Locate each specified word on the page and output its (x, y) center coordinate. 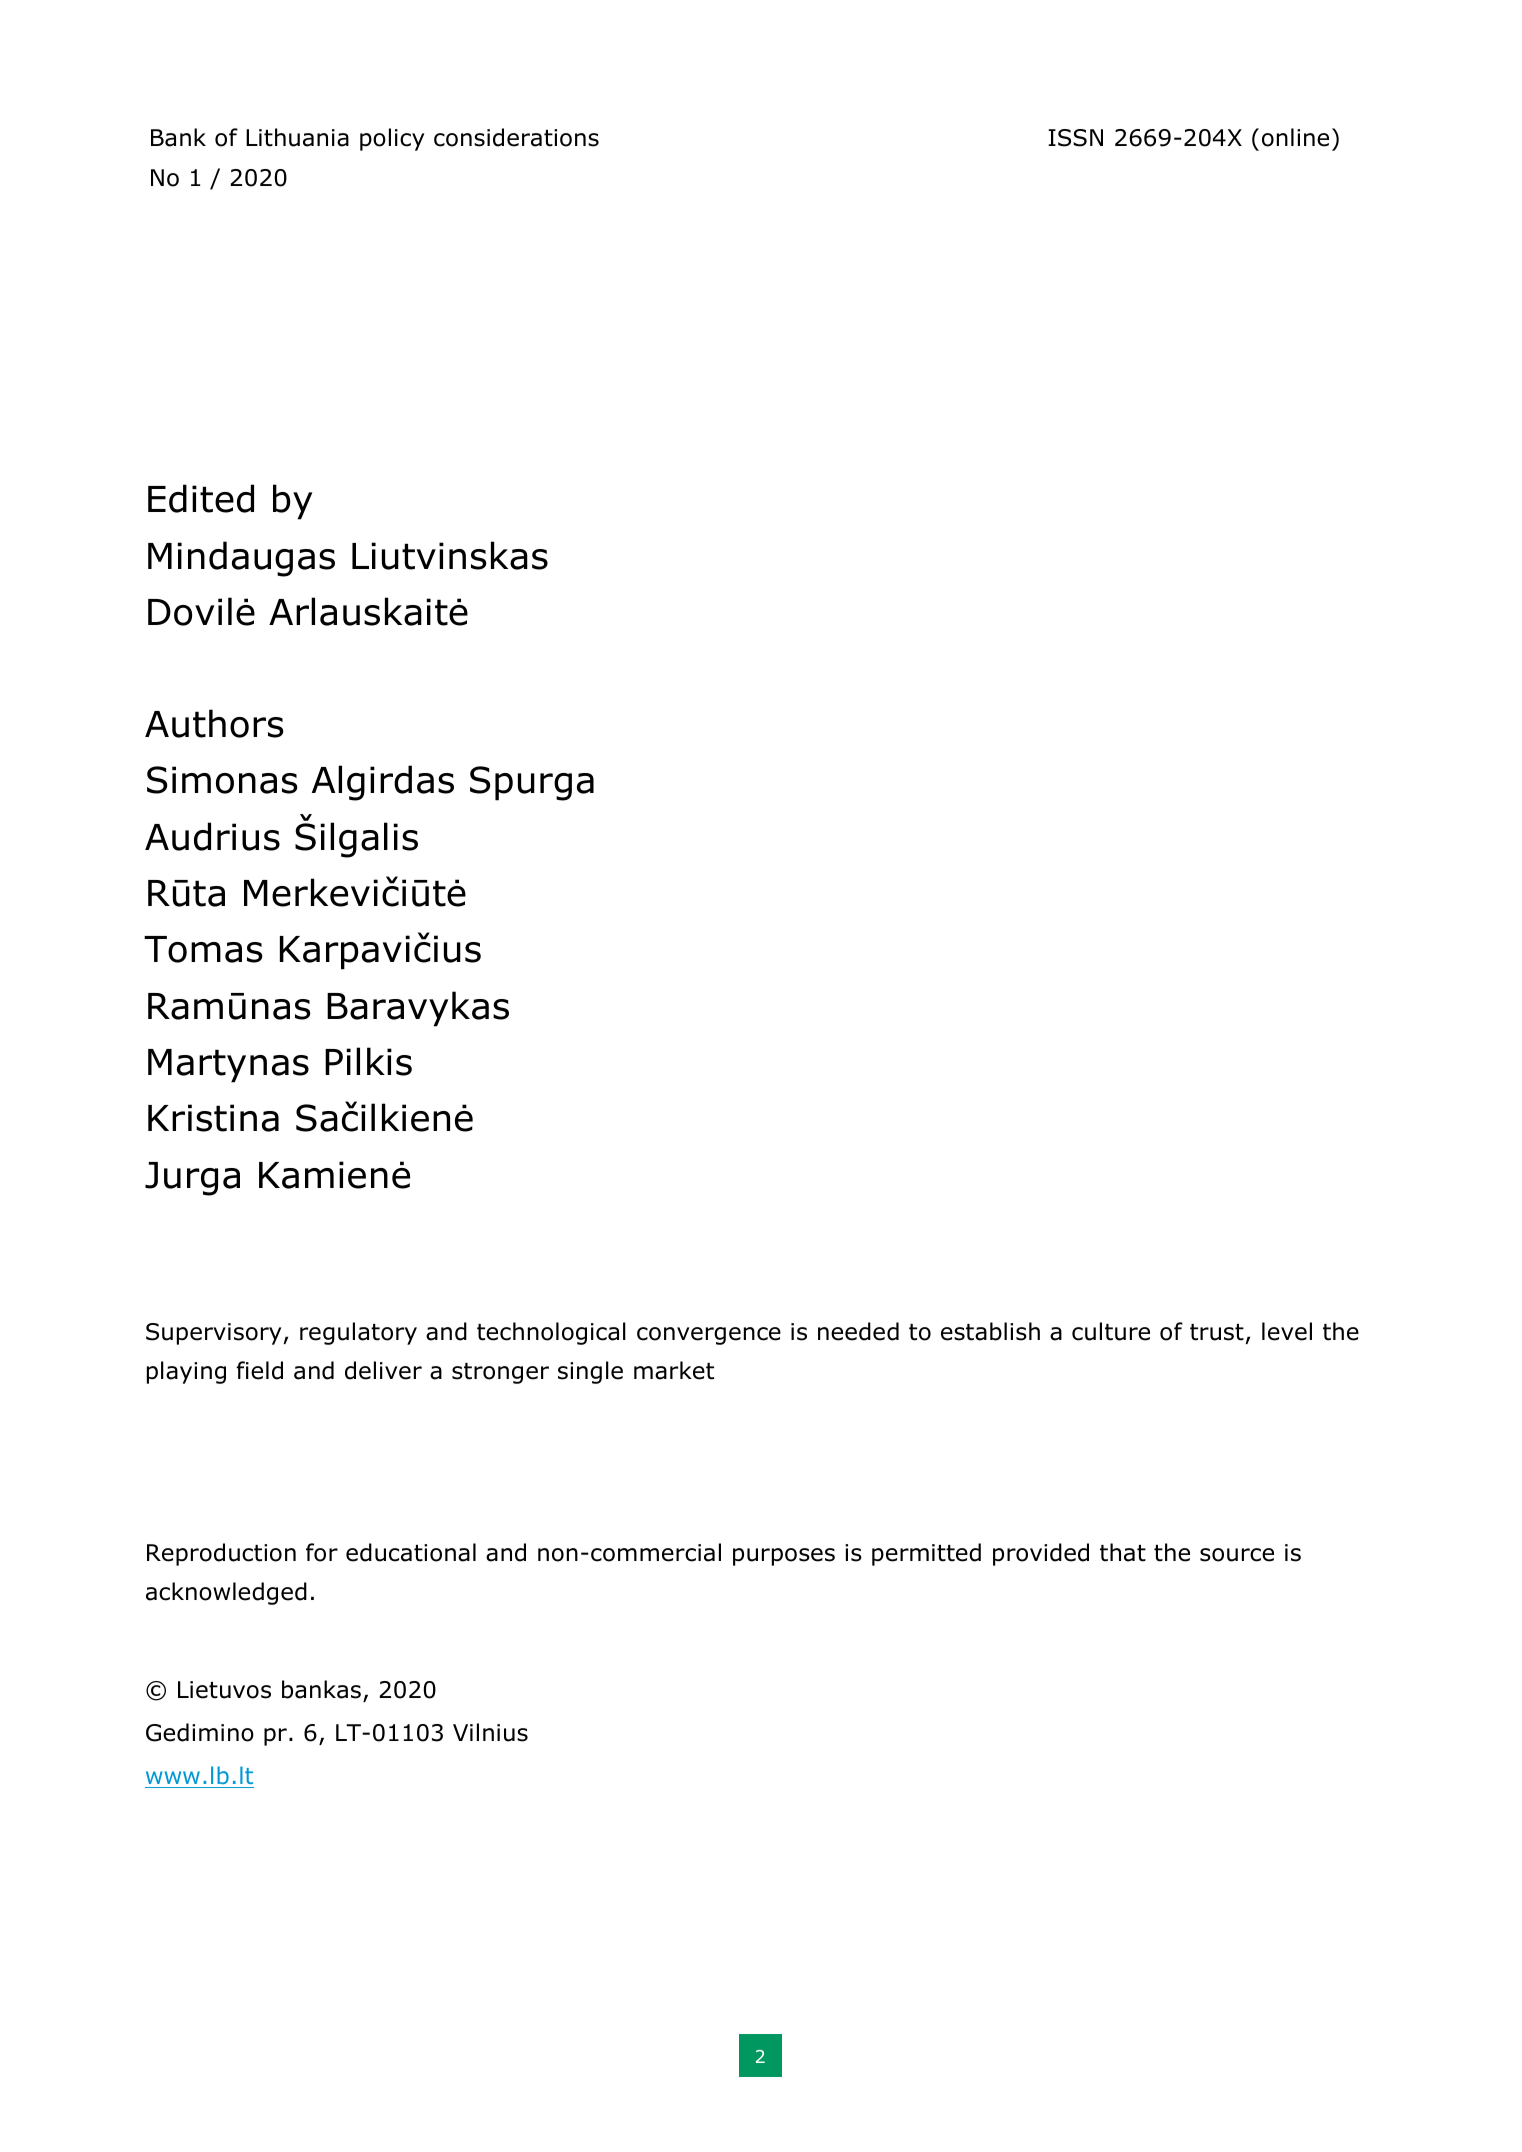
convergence (709, 1336)
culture (1111, 1331)
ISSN (1075, 138)
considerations (516, 137)
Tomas (203, 949)
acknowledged (226, 1593)
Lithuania (297, 137)
